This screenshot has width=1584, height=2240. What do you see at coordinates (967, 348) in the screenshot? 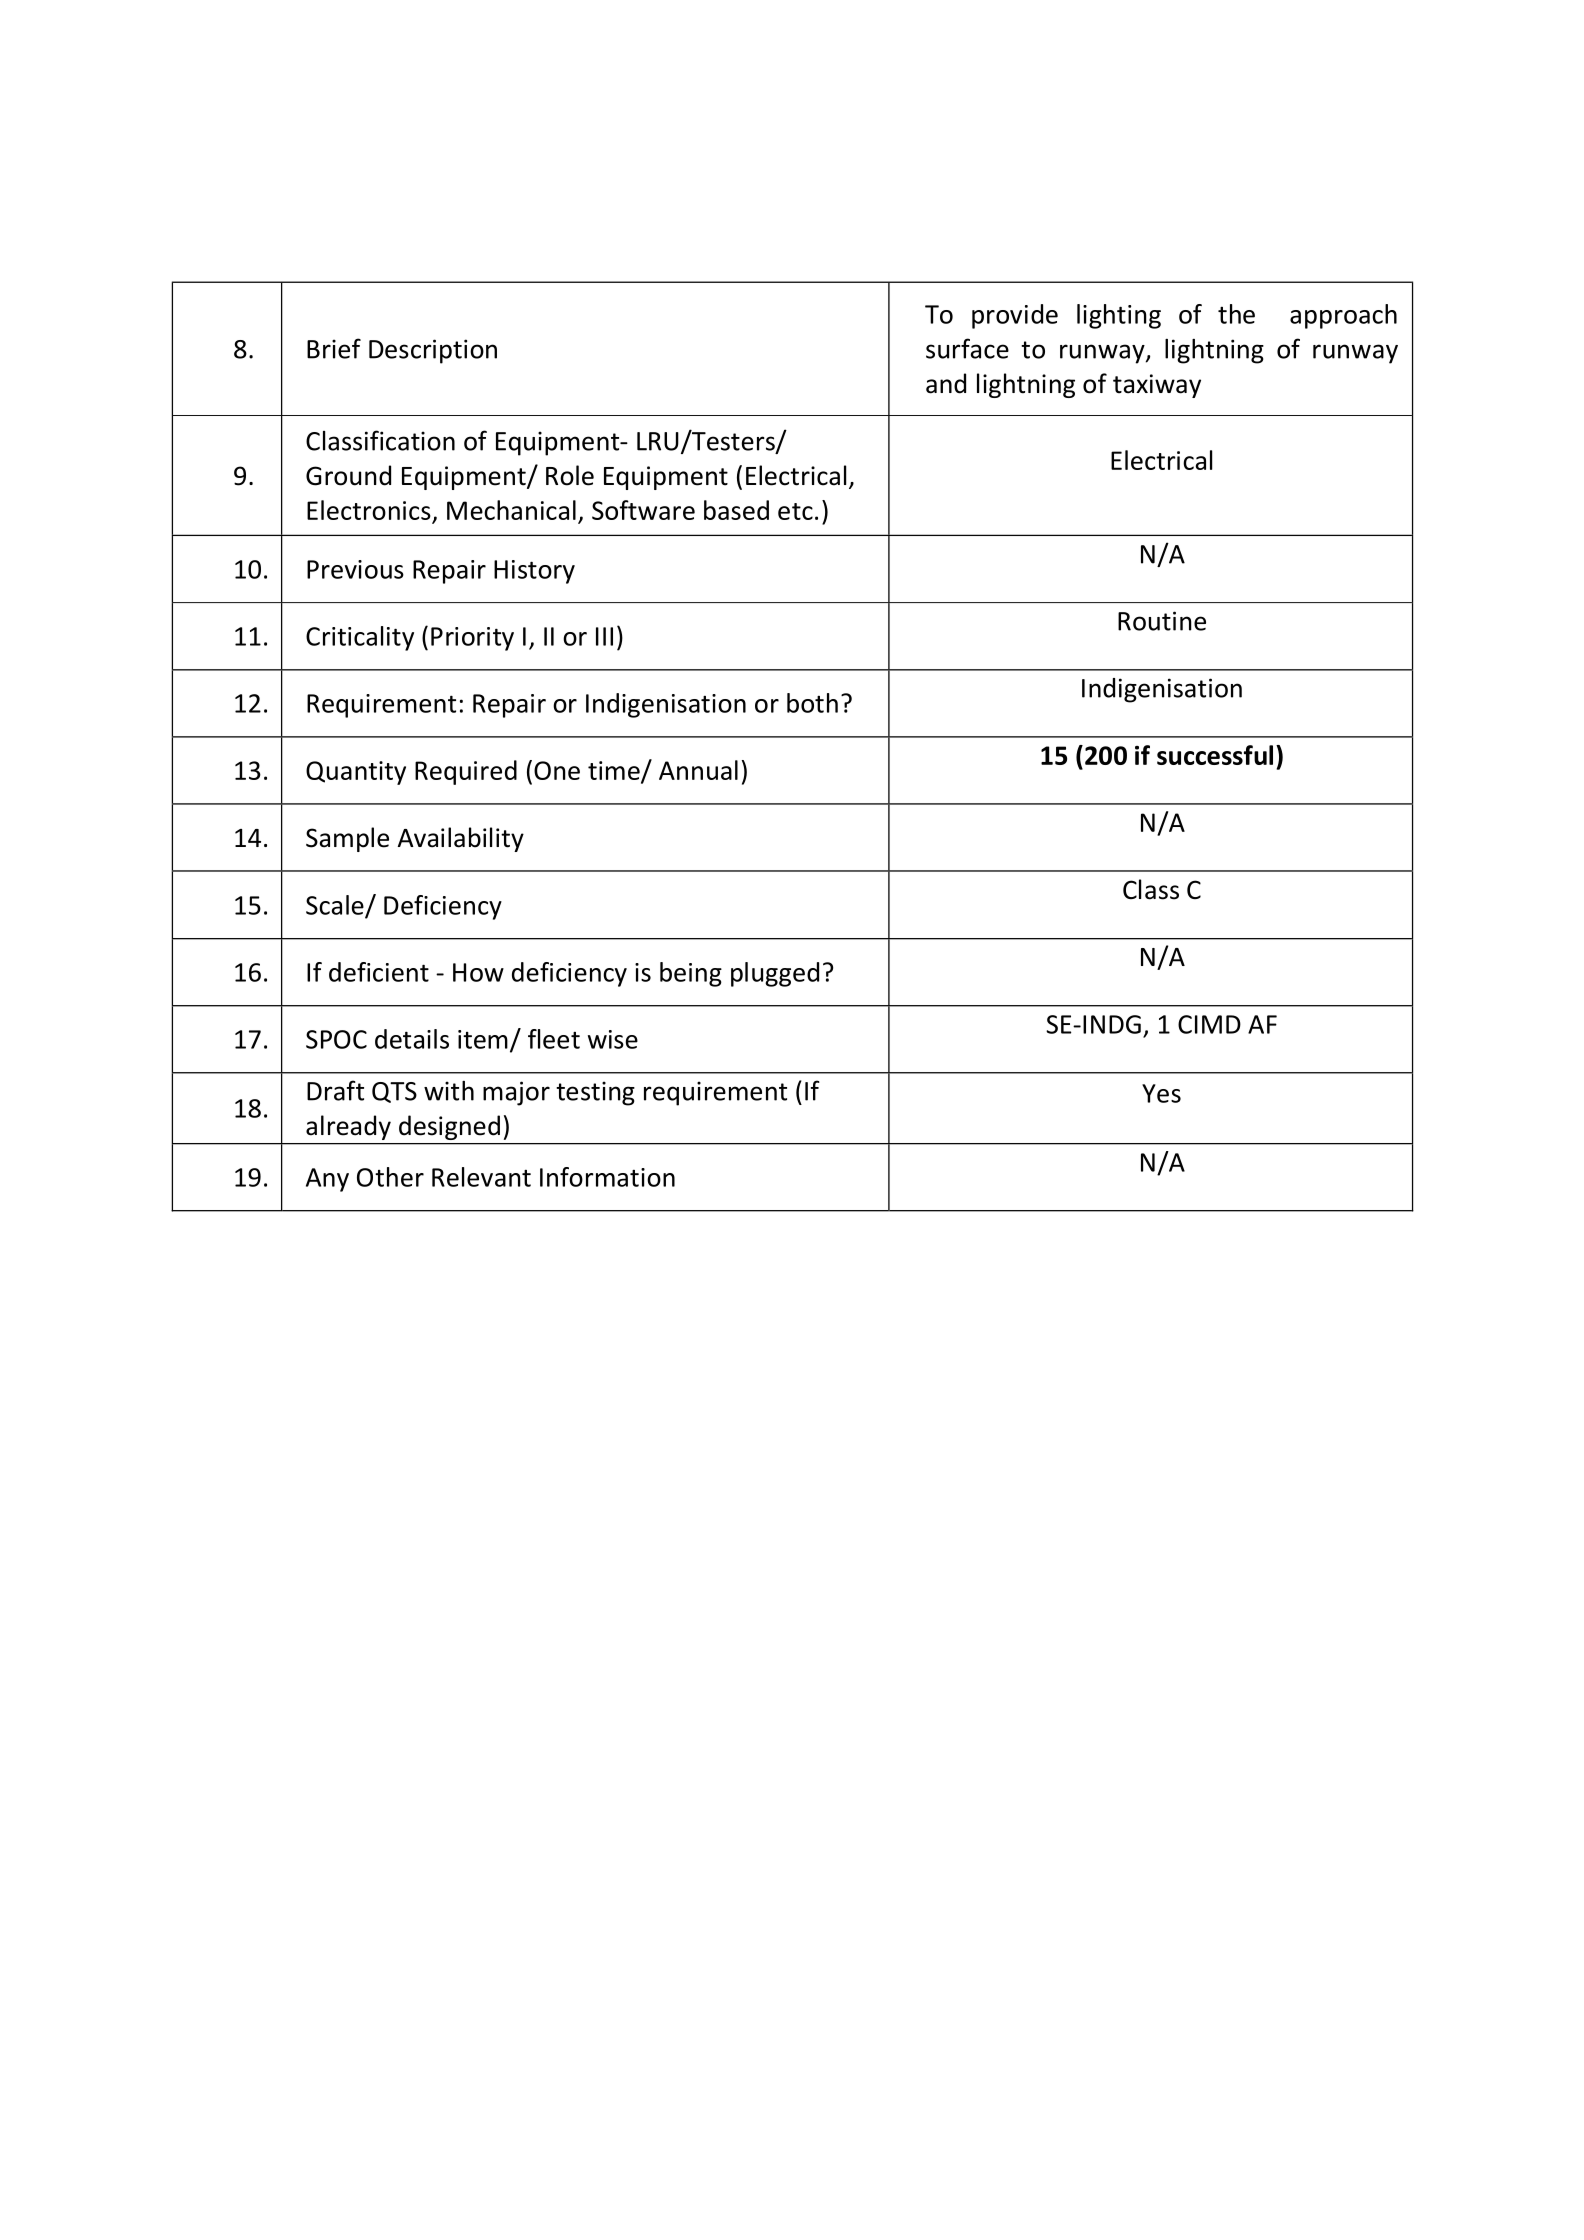
I see `surface` at bounding box center [967, 348].
